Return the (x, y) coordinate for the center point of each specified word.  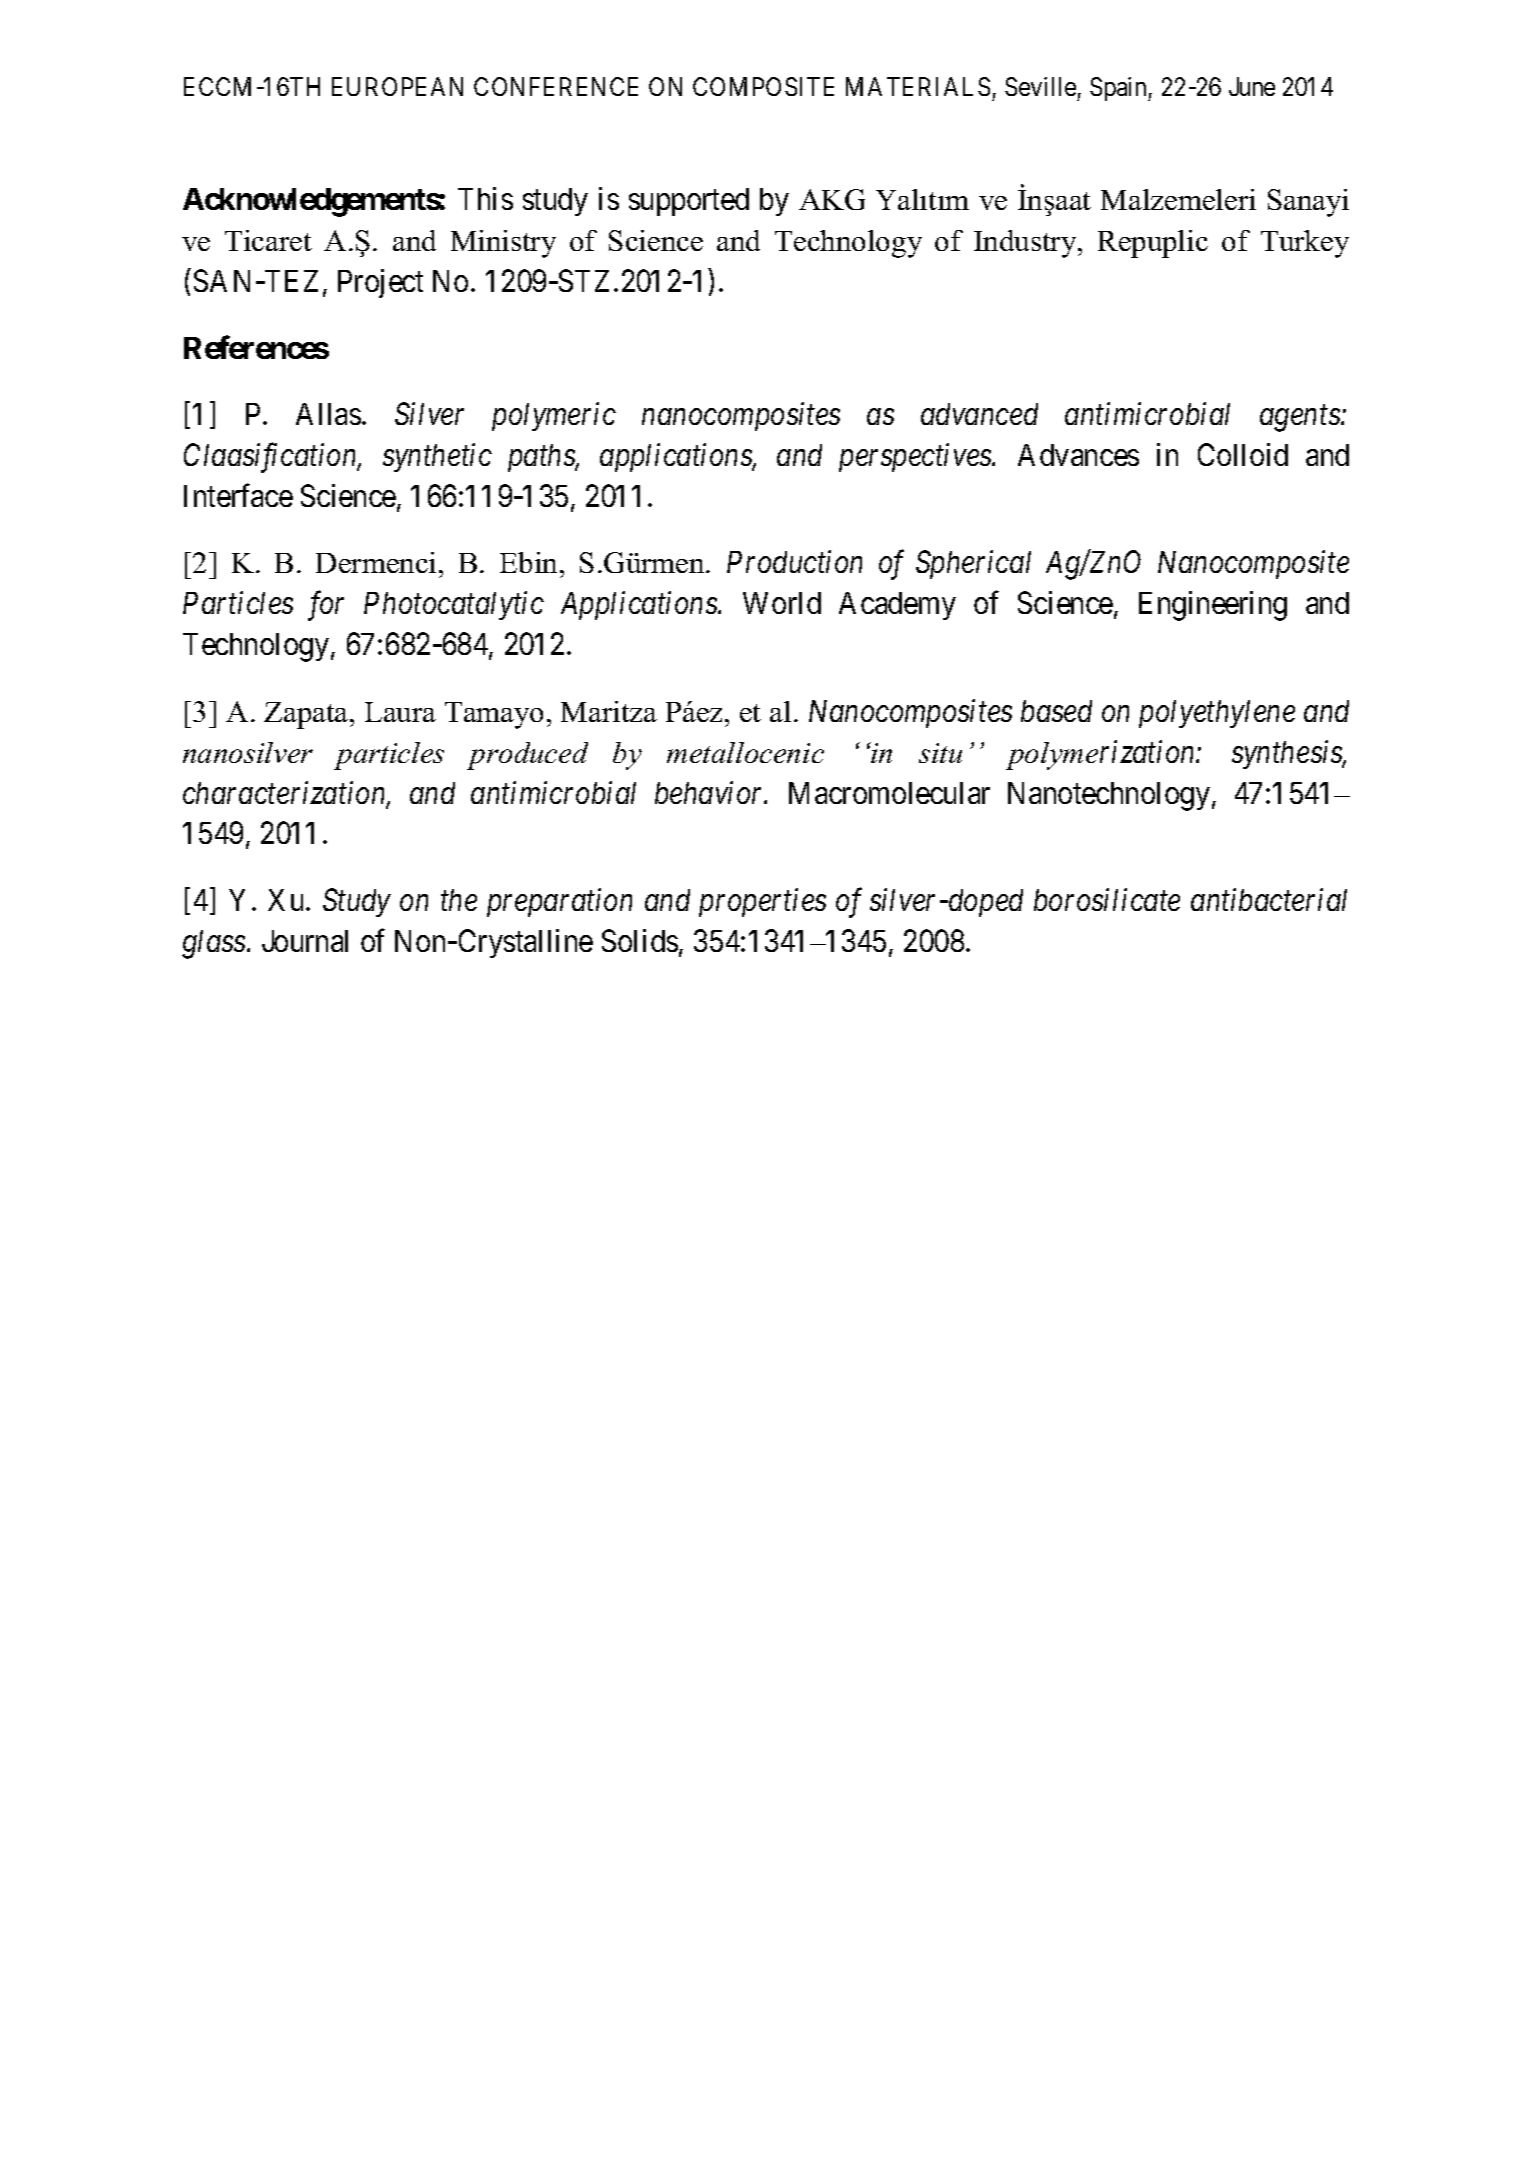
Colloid (1243, 454)
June (1252, 86)
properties (762, 903)
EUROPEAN (397, 86)
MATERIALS (918, 86)
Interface (238, 495)
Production (794, 561)
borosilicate (1107, 899)
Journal (305, 941)
